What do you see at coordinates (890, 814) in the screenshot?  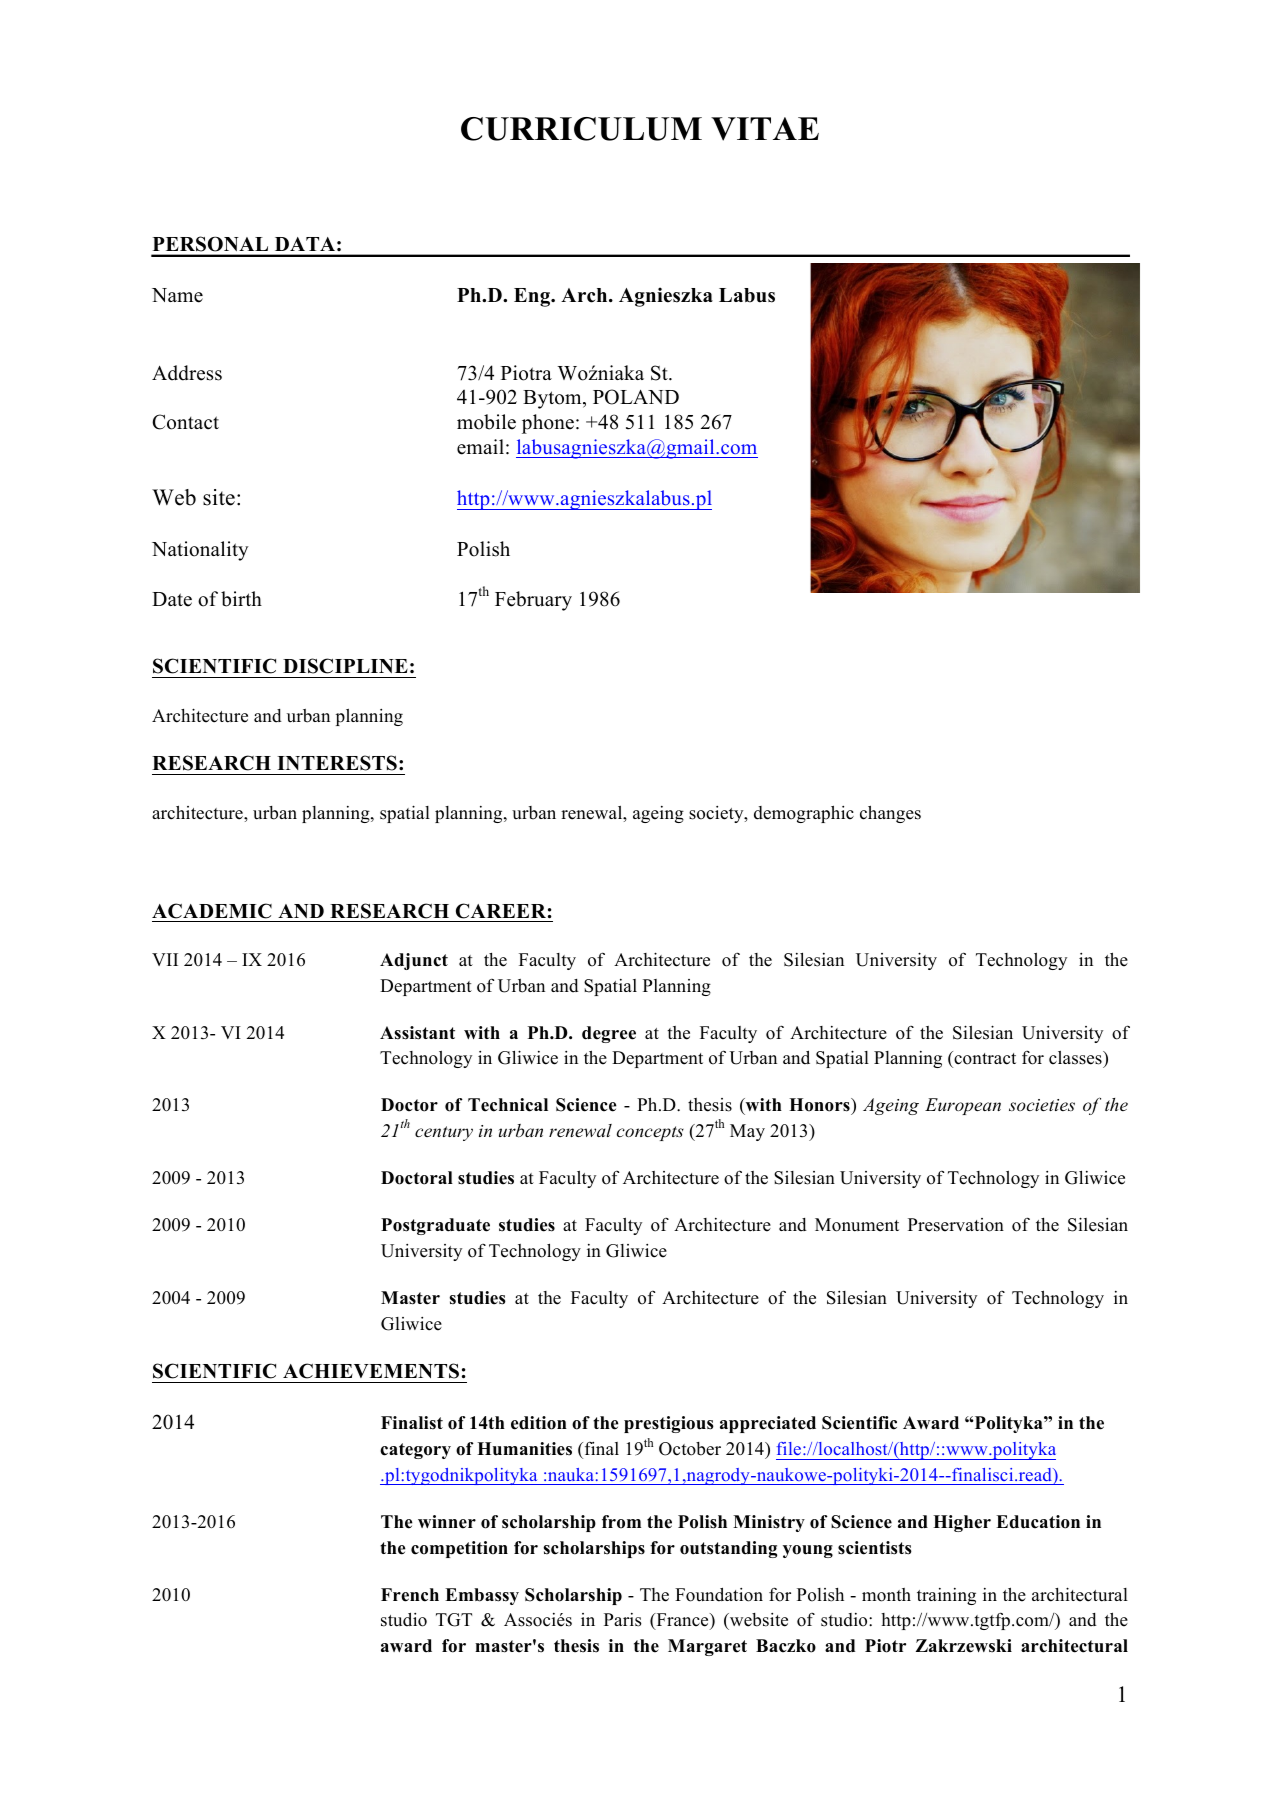 I see `changes` at bounding box center [890, 814].
